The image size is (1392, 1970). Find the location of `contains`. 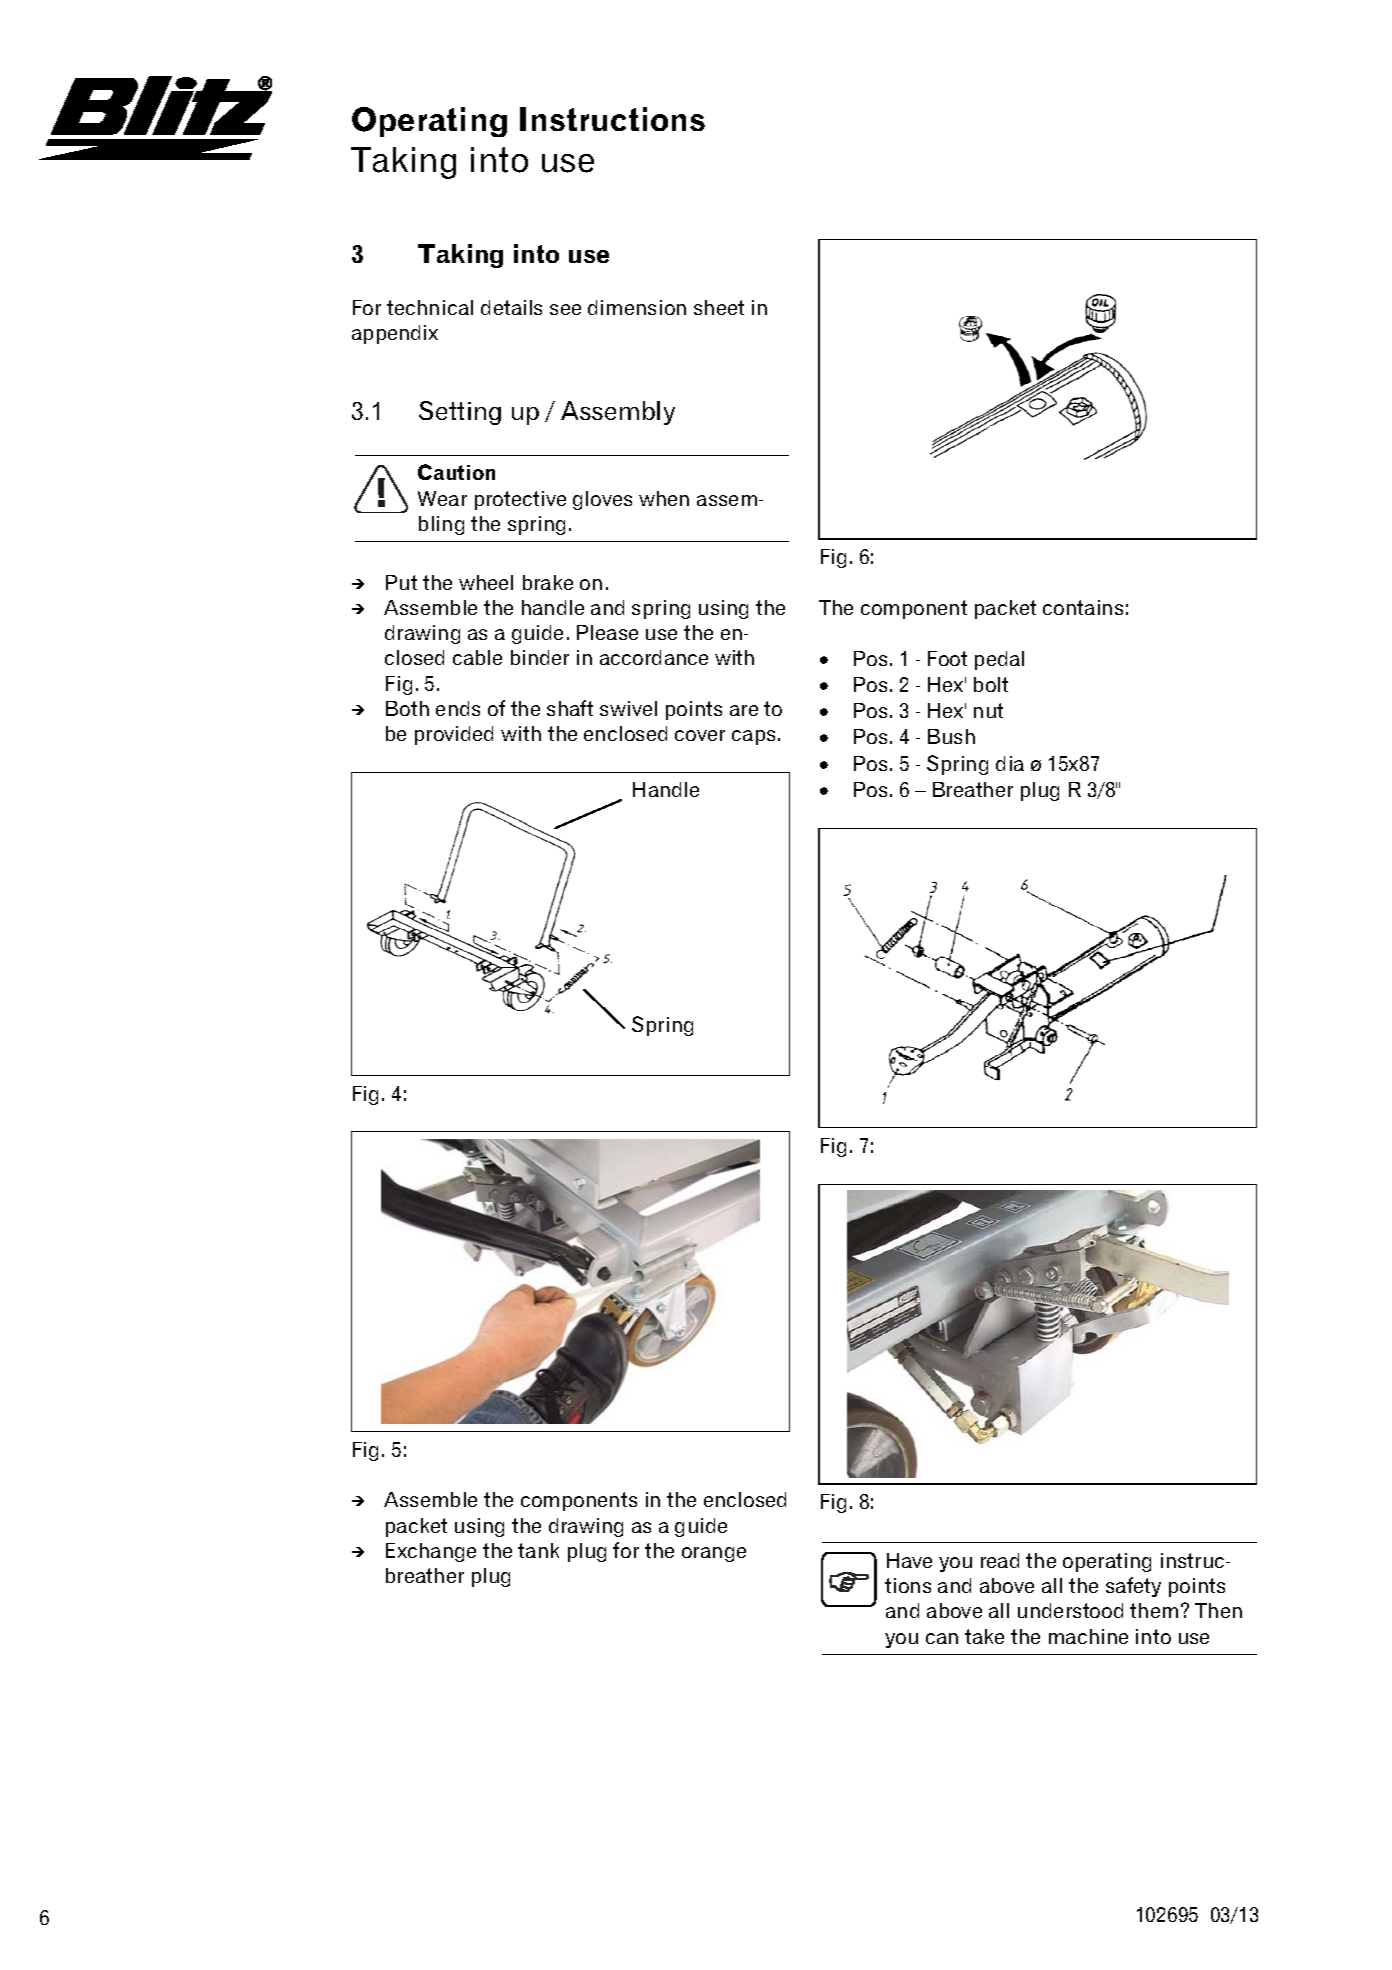

contains is located at coordinates (1083, 607).
